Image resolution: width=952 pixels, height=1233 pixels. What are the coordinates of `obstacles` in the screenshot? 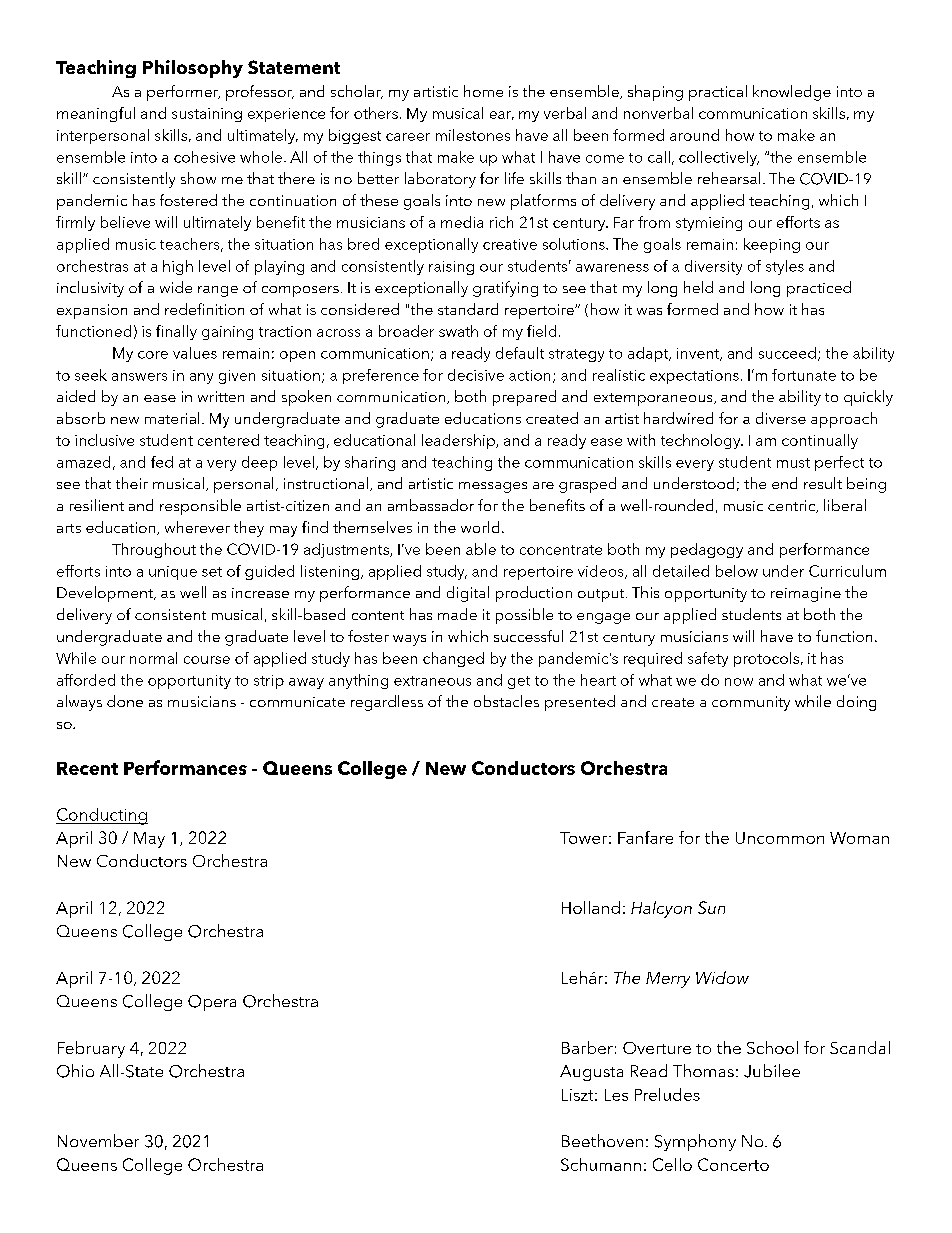 It's located at (506, 701).
